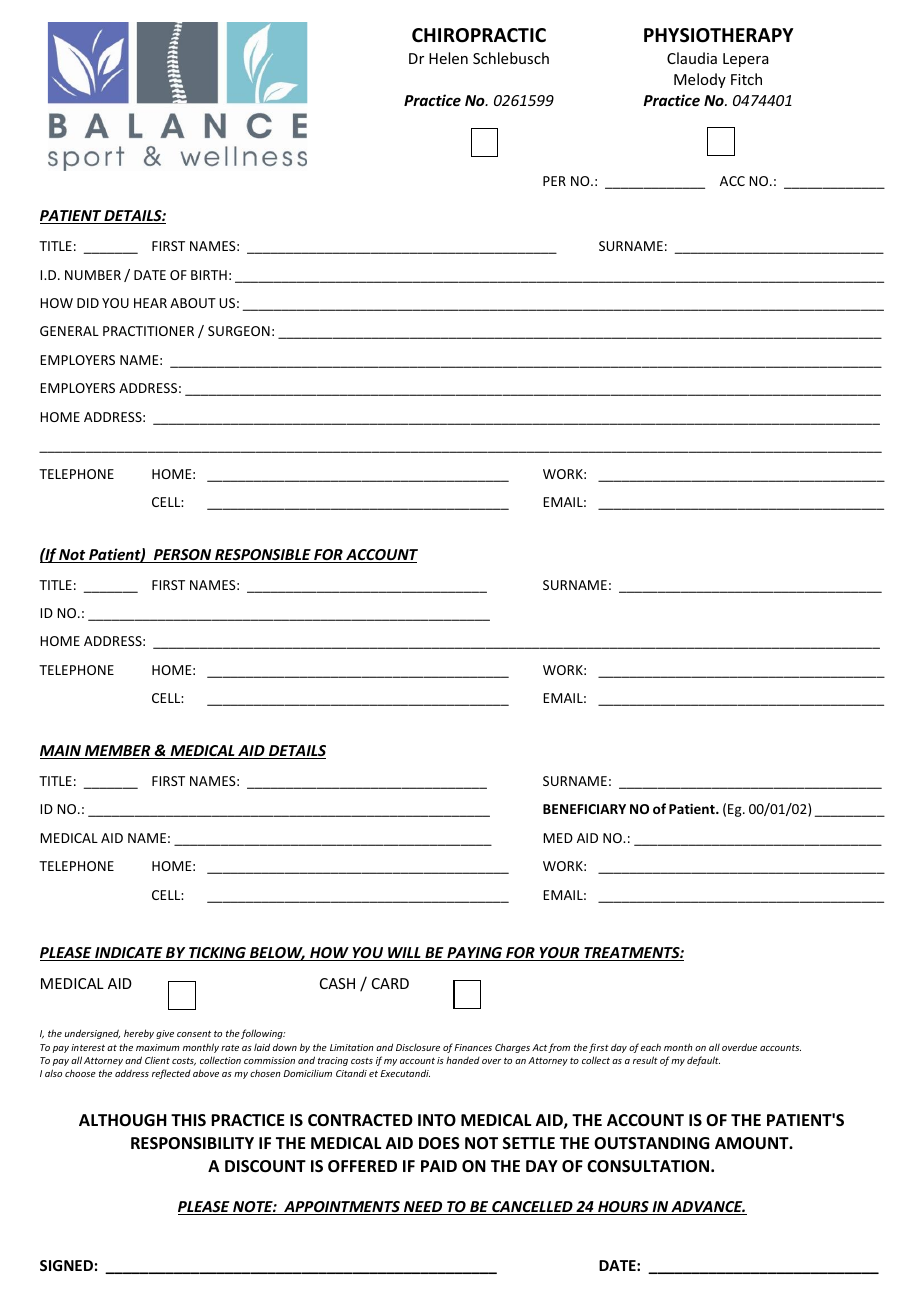 Image resolution: width=924 pixels, height=1308 pixels. What do you see at coordinates (584, 809) in the document?
I see `BENEFICIARY` at bounding box center [584, 809].
